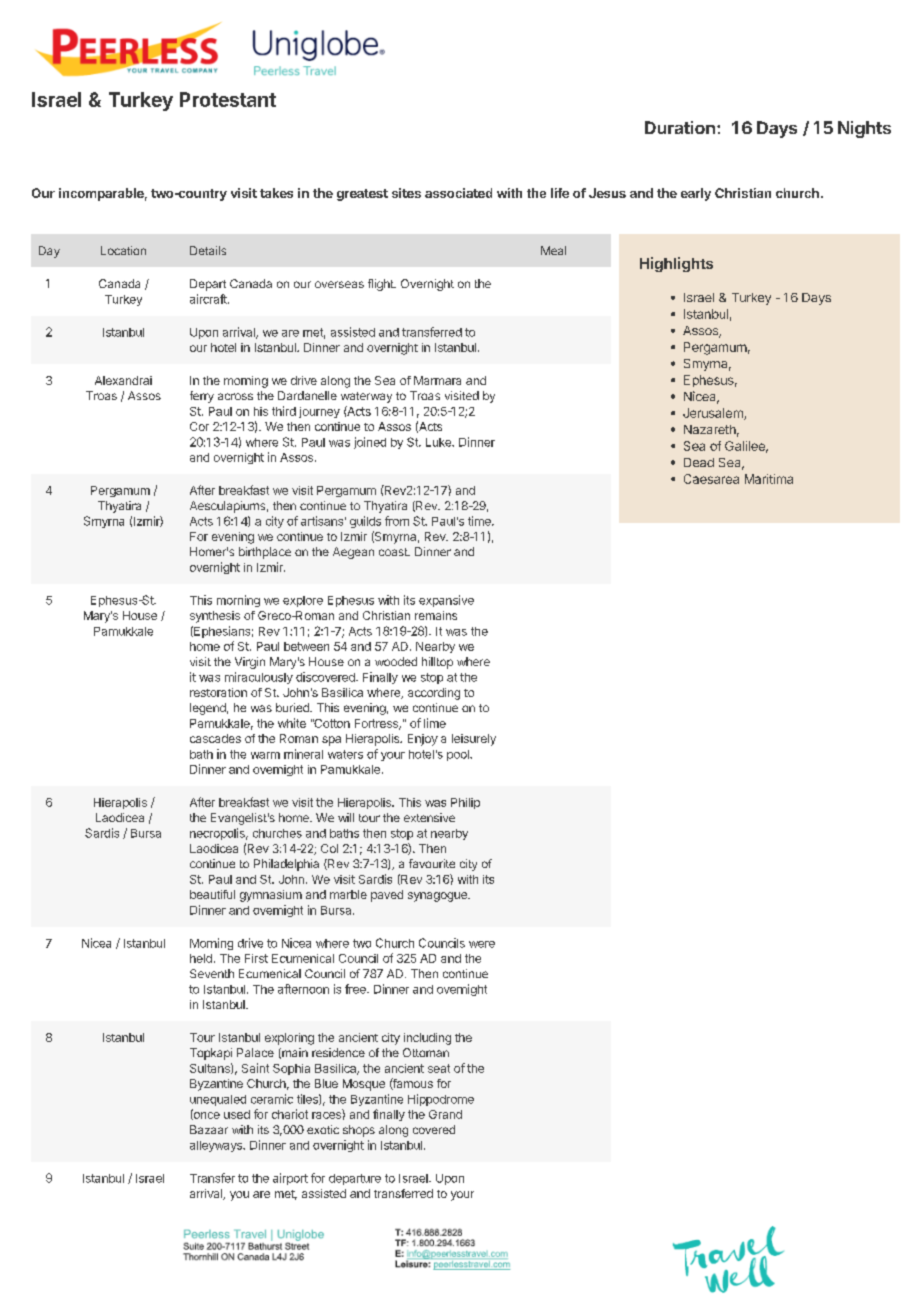 The image size is (924, 1308). I want to click on beautiful, so click(212, 894).
